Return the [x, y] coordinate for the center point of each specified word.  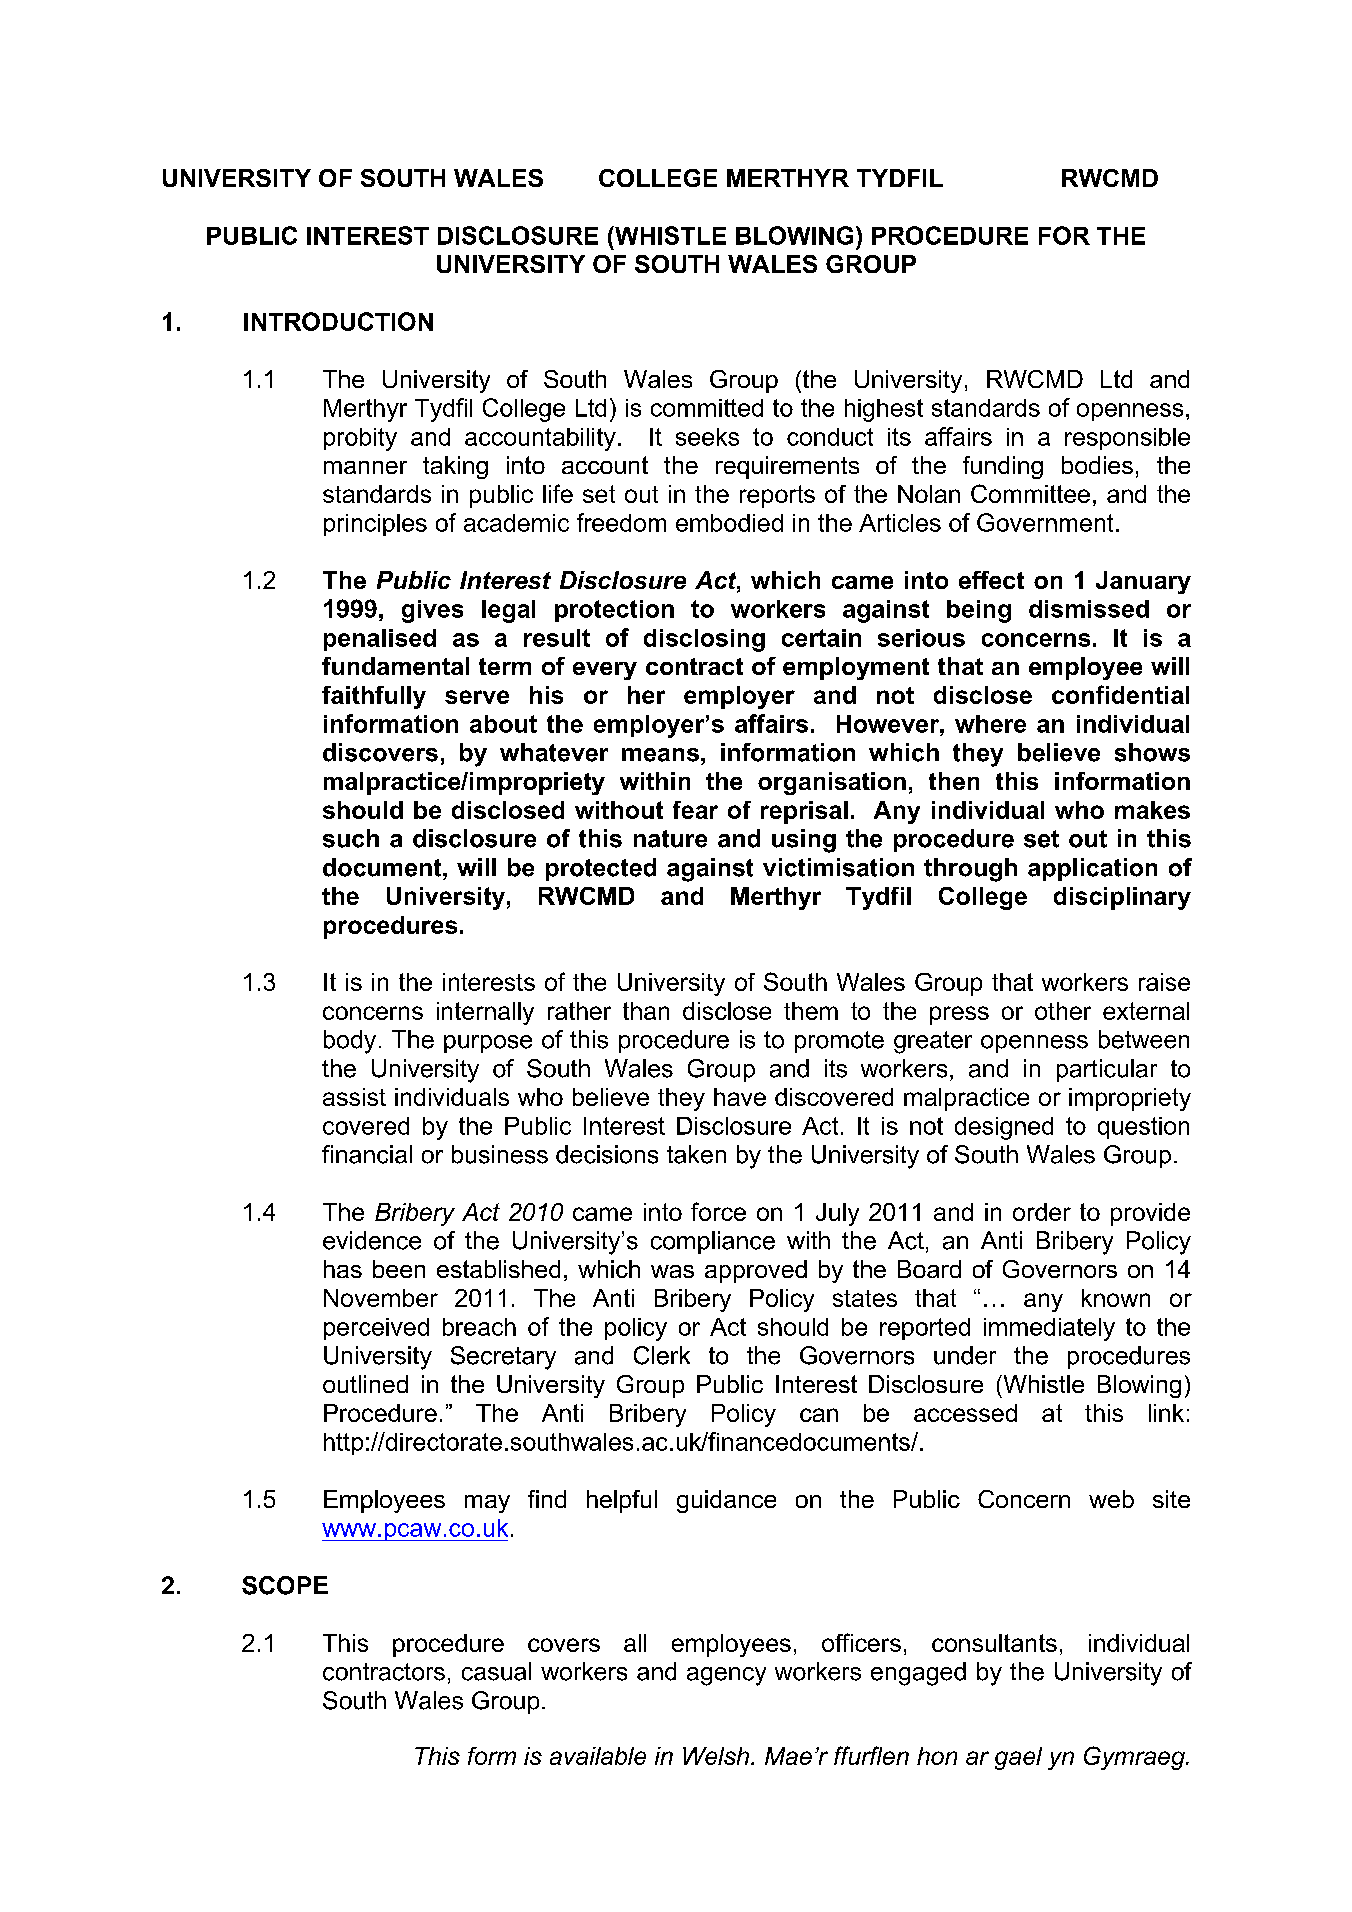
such [351, 838]
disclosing [704, 640]
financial [367, 1154]
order [1042, 1212]
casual [496, 1671]
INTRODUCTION [338, 321]
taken [696, 1154]
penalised [380, 640]
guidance [726, 1501]
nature [670, 839]
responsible [1127, 439]
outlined [365, 1384]
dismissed [1089, 609]
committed [707, 408]
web [1111, 1499]
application [1092, 869]
